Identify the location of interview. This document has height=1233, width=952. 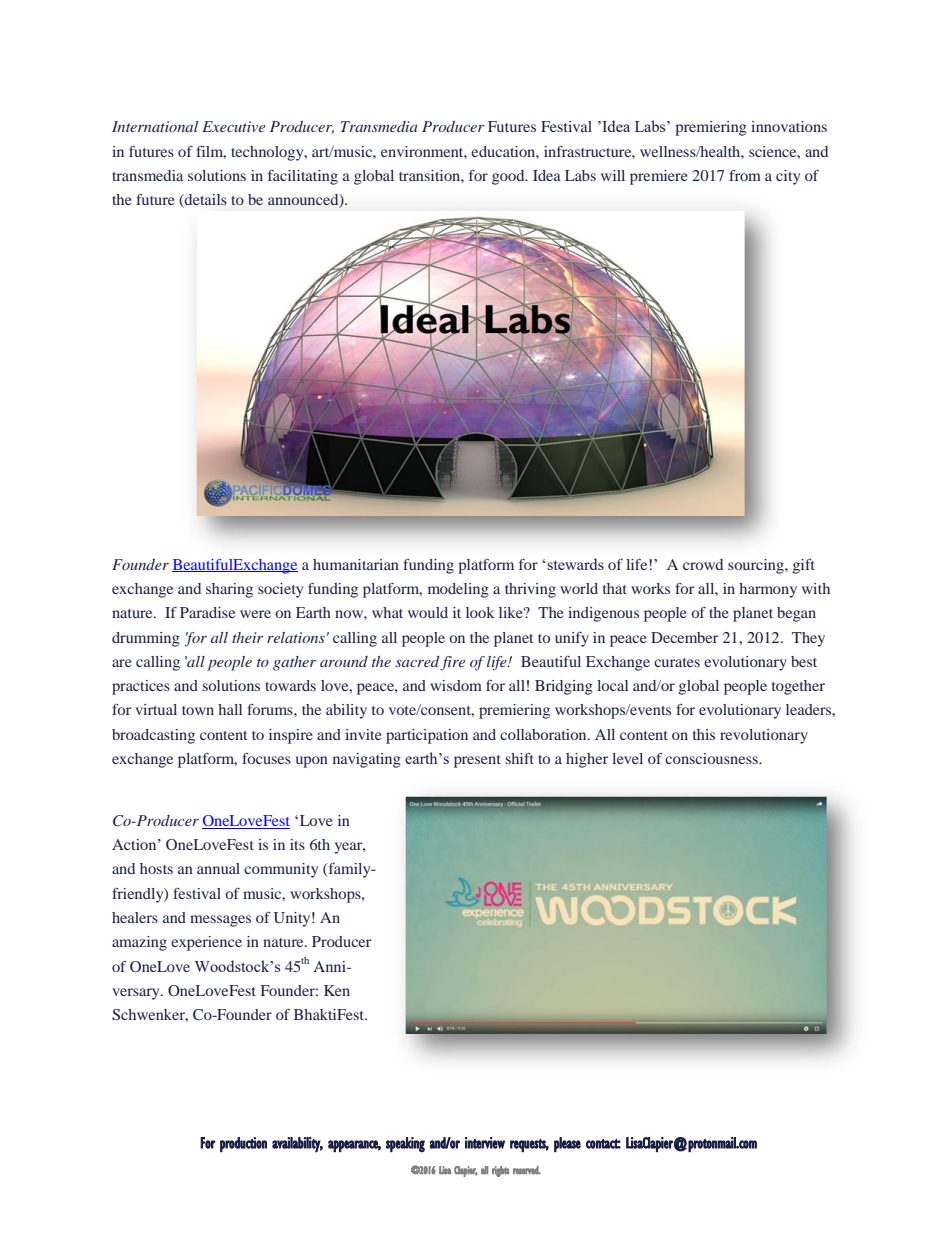
(485, 1143).
